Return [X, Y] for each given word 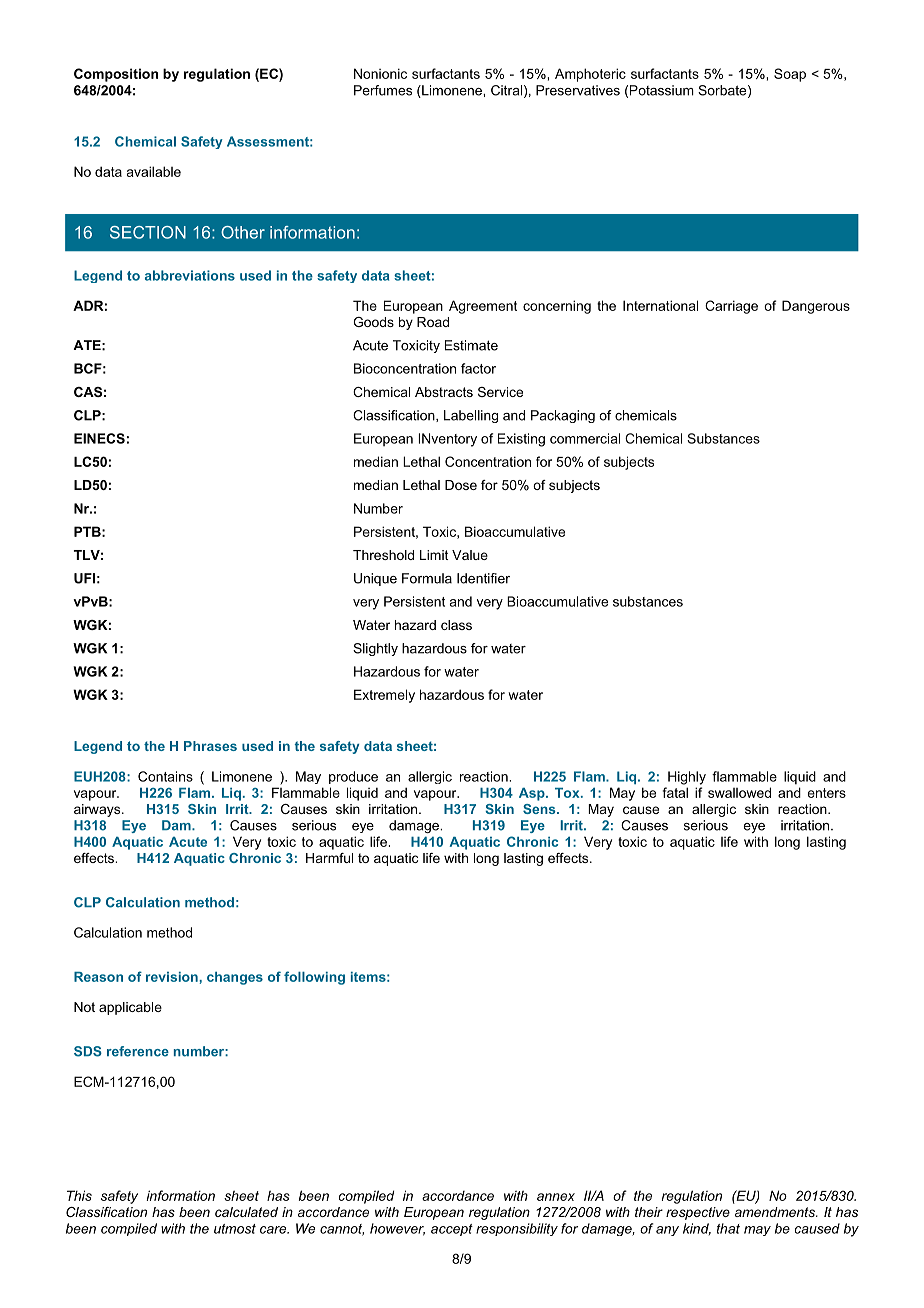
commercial [585, 438]
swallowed [739, 792]
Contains [165, 776]
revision [173, 977]
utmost [235, 1229]
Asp [533, 794]
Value [470, 555]
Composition [116, 75]
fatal [675, 792]
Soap [790, 75]
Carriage [731, 307]
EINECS [99, 438]
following [314, 978]
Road [433, 322]
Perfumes [383, 90]
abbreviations [190, 275]
